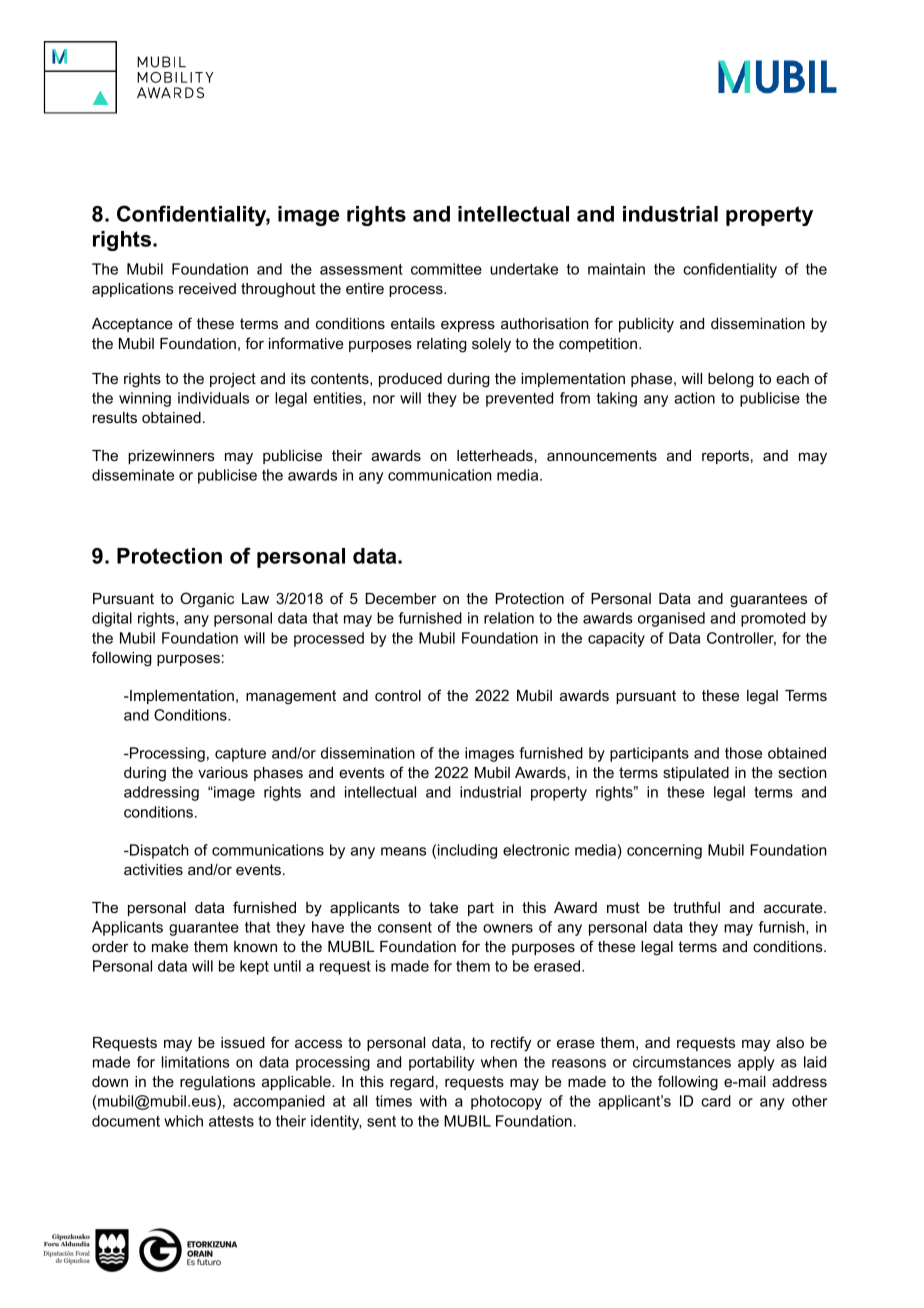  I want to click on received, so click(207, 288).
